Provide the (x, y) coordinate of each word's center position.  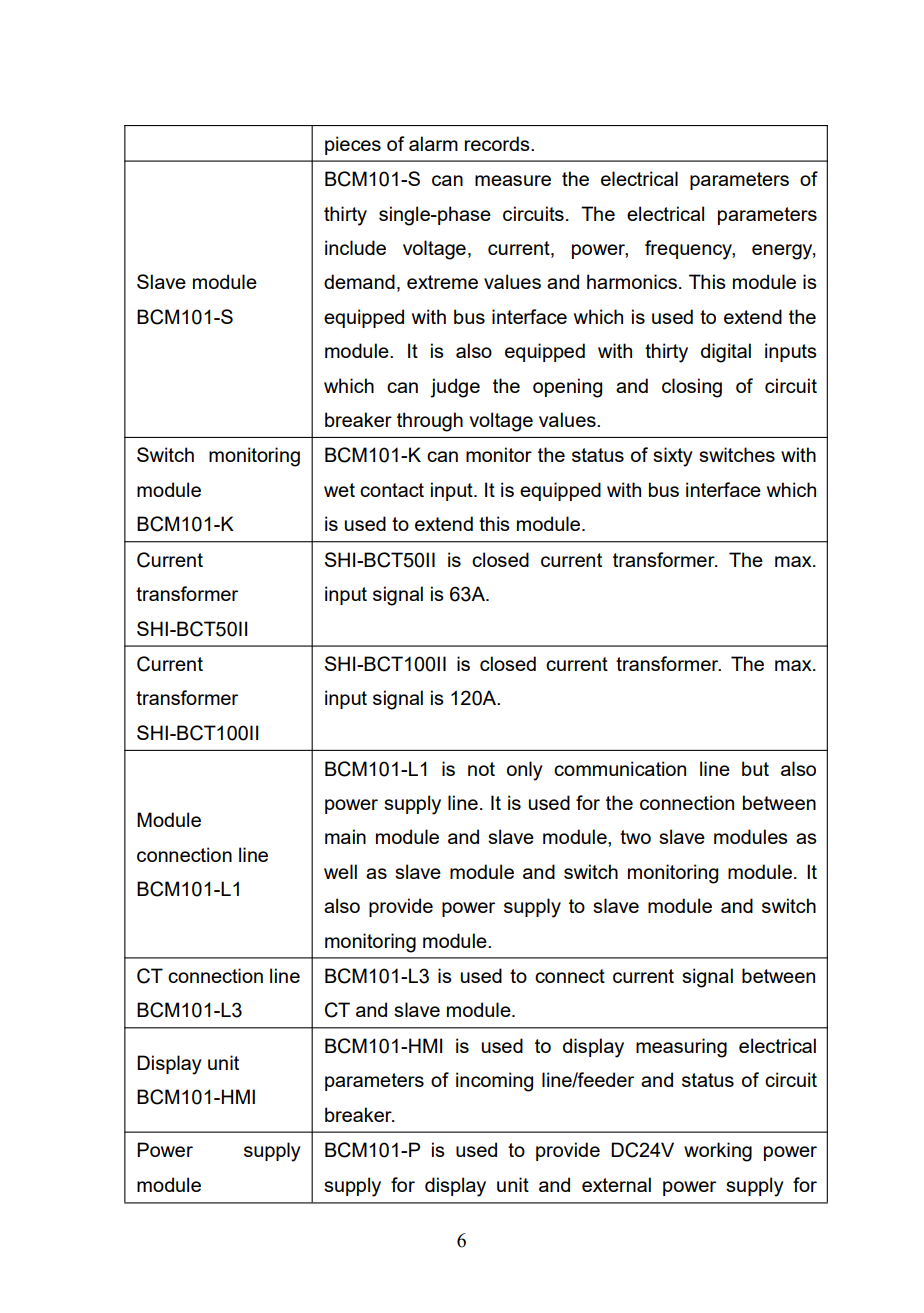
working (718, 1152)
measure (513, 180)
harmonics (632, 281)
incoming (494, 1082)
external (616, 1184)
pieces (353, 145)
